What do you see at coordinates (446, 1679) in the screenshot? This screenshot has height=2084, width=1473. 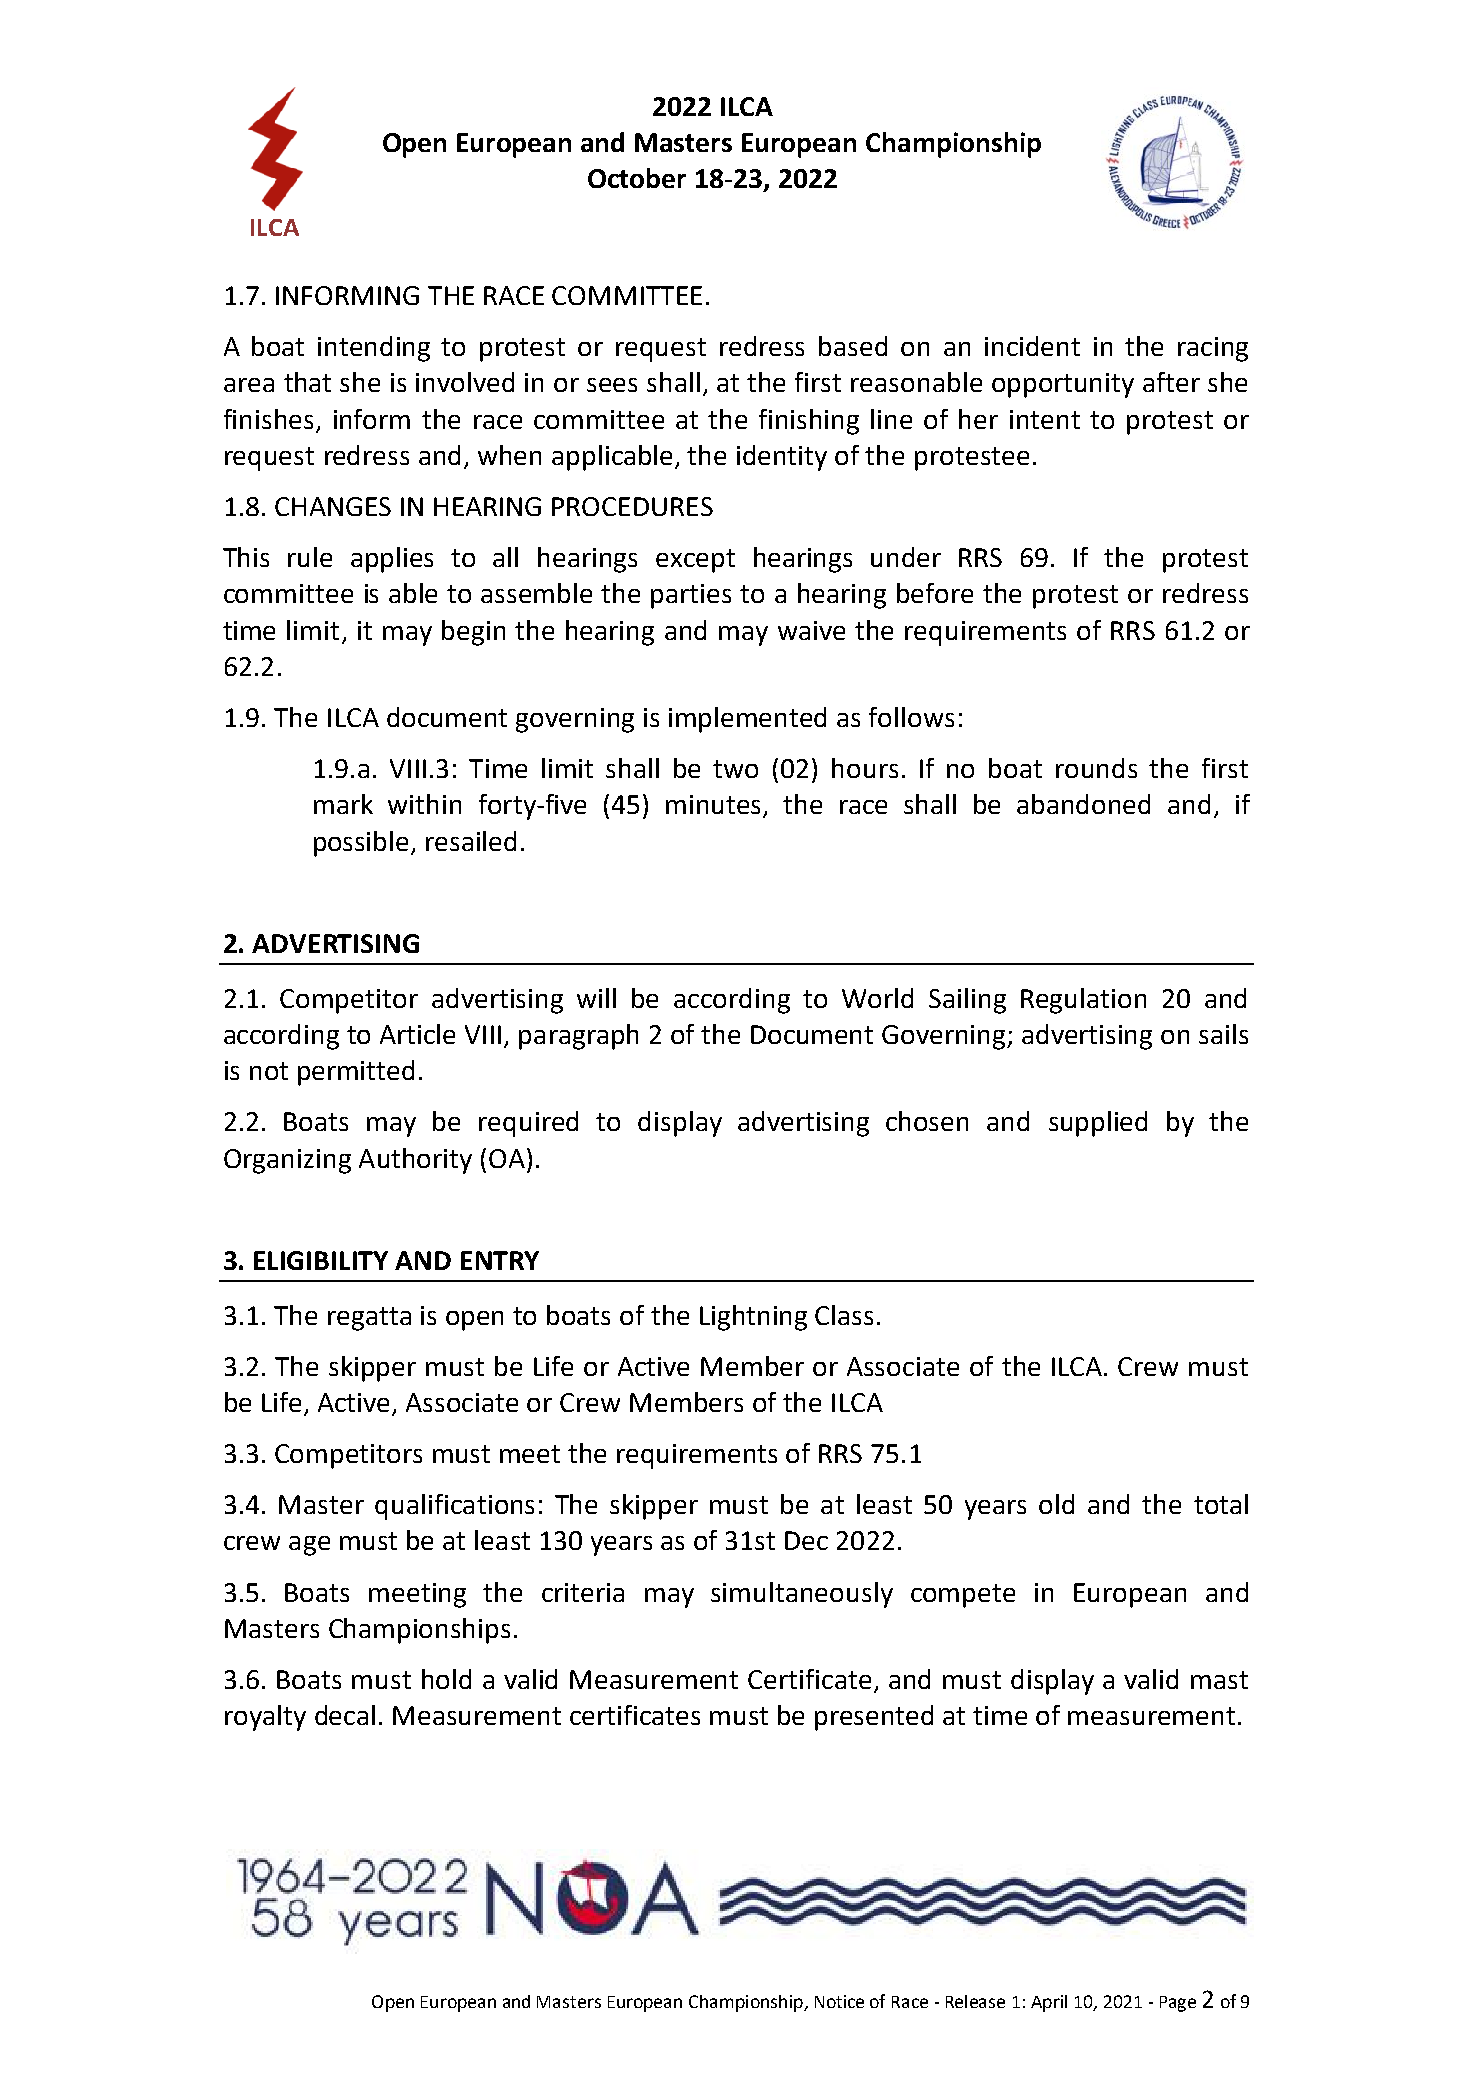 I see `hold` at bounding box center [446, 1679].
